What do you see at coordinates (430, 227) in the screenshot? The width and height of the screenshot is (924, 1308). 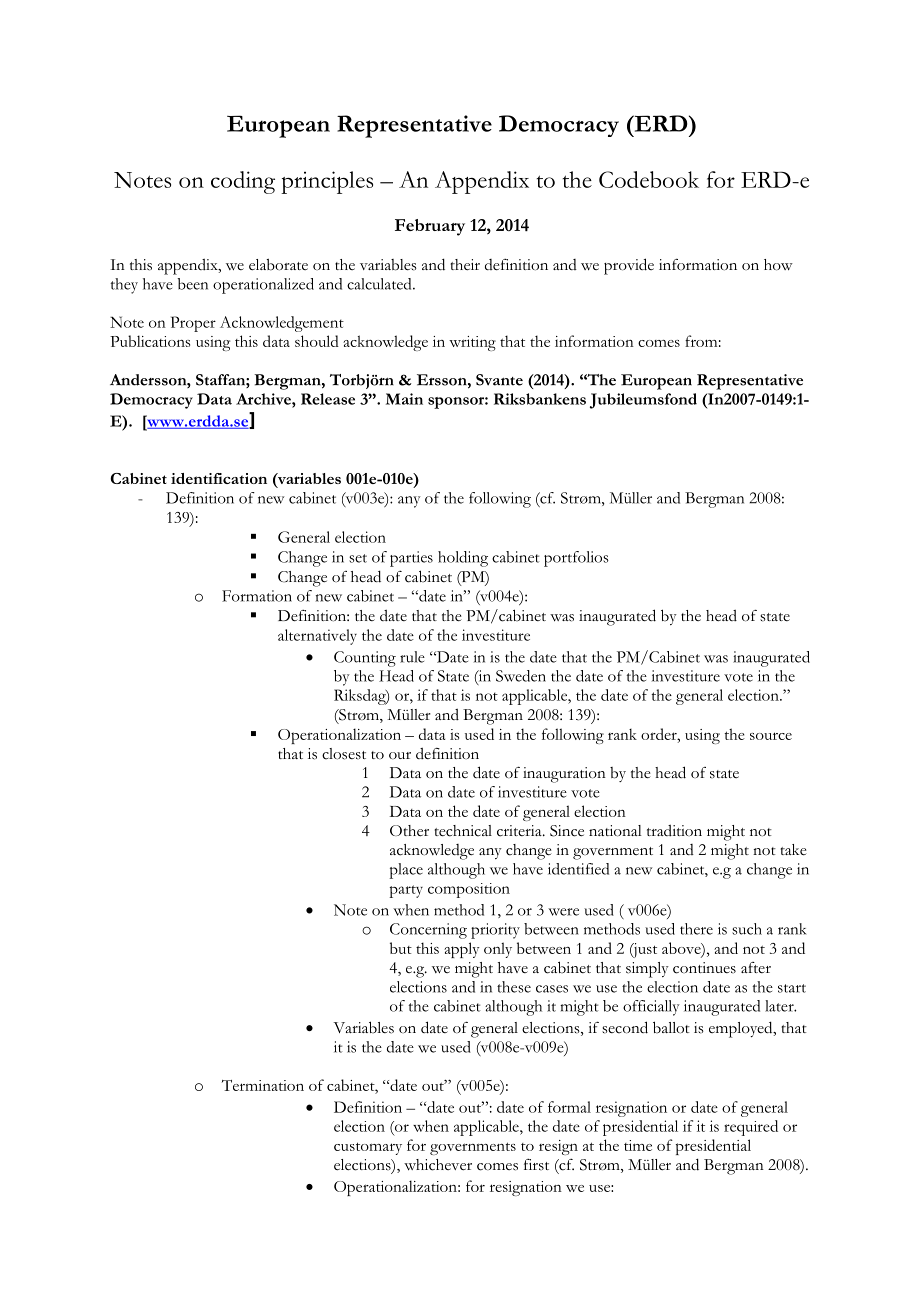 I see `February` at bounding box center [430, 227].
